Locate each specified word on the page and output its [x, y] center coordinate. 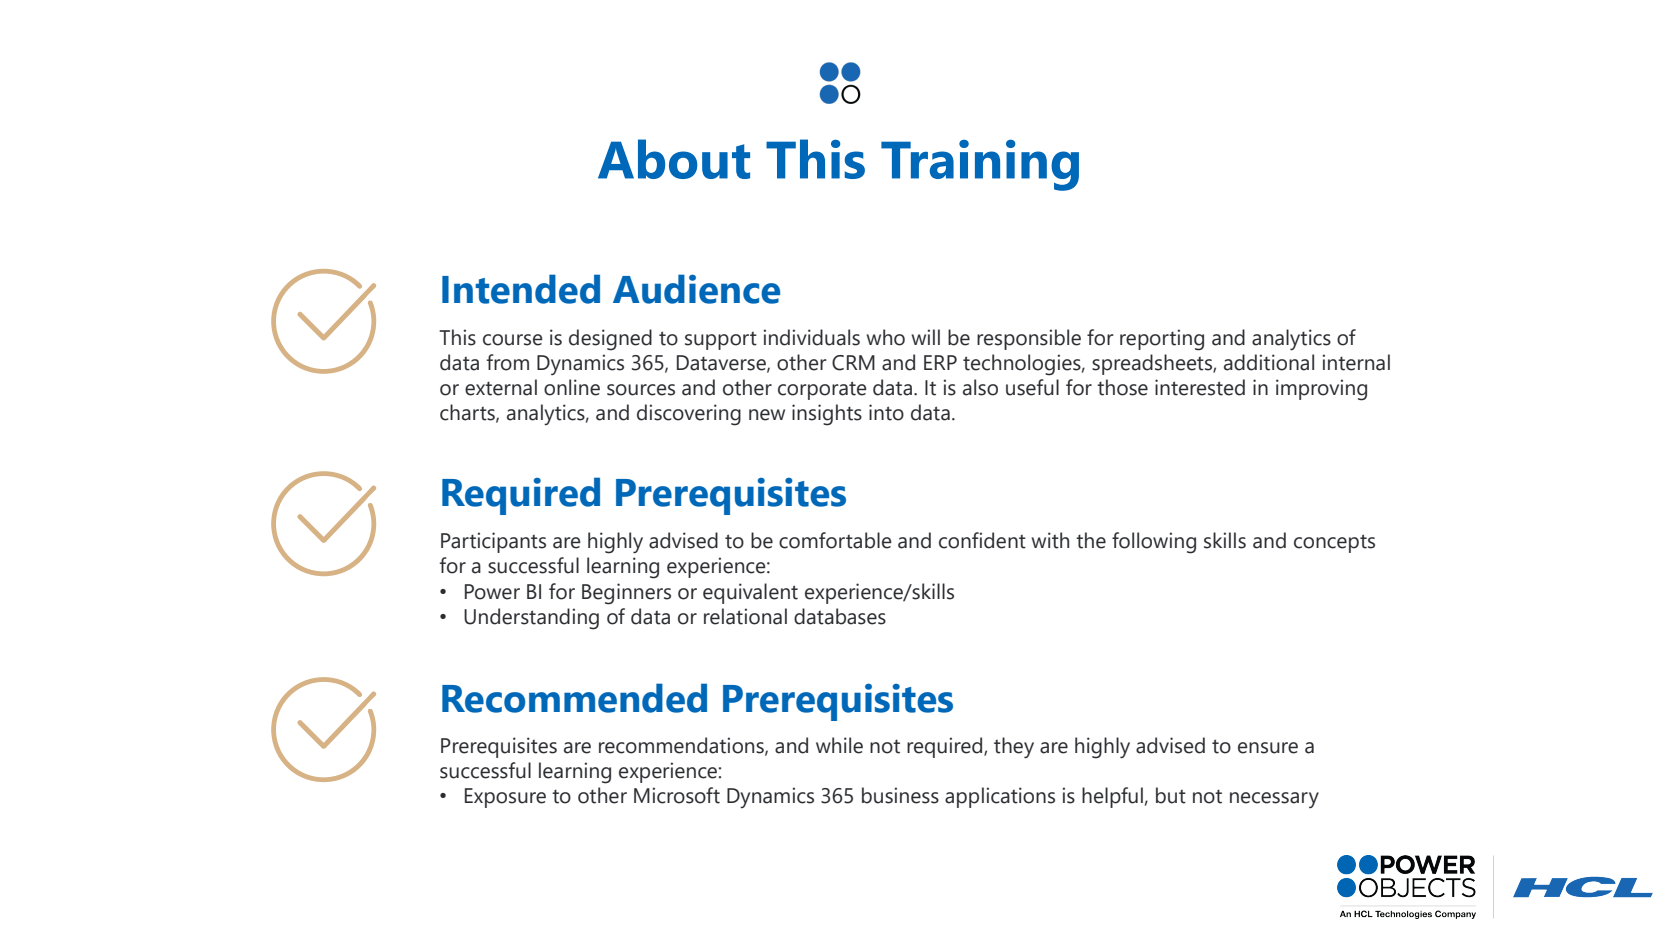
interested [1200, 387]
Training [980, 165]
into [886, 412]
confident [982, 540]
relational [745, 616]
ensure [1268, 748]
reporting [1162, 340]
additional [1269, 362]
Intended [521, 289]
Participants [493, 542]
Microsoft [677, 795]
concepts [1334, 543]
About [674, 159]
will [925, 337]
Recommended [574, 698]
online [572, 387]
